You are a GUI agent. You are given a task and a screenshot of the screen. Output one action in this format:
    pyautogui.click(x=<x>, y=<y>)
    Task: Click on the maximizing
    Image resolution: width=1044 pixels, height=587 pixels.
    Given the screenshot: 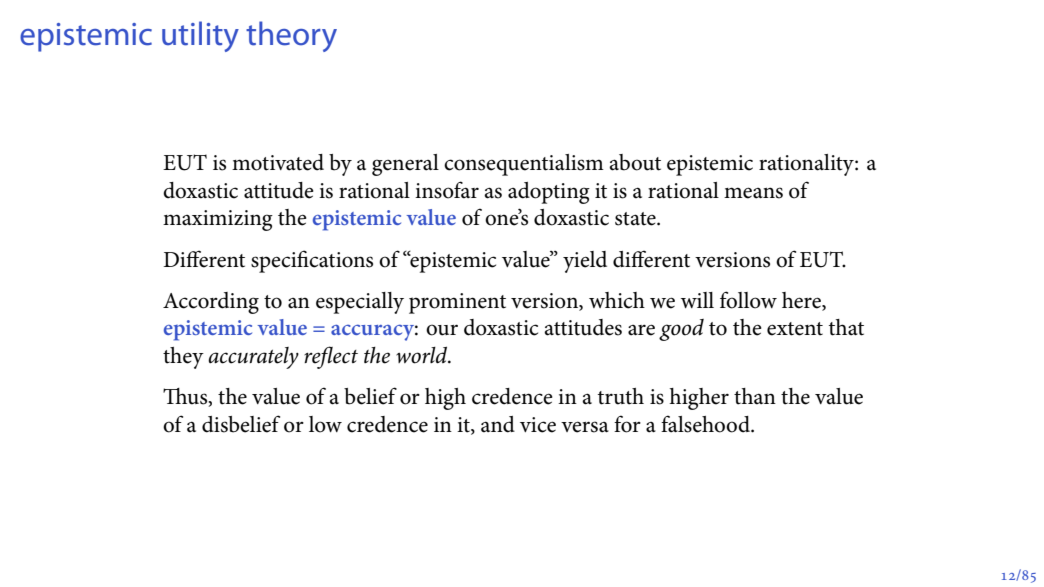 What is the action you would take?
    pyautogui.click(x=218, y=220)
